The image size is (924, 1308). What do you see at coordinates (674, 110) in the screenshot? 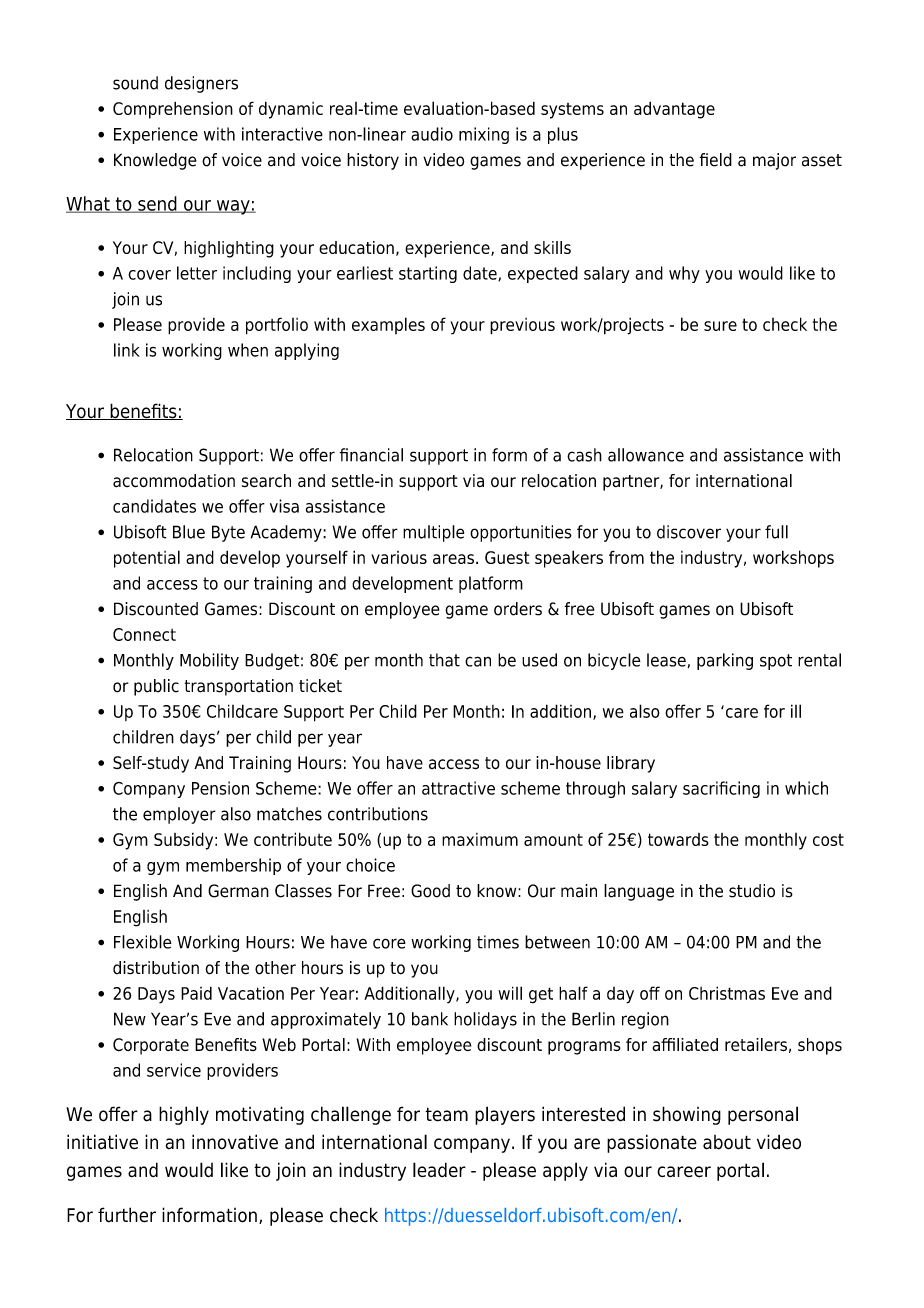
I see `advantage` at bounding box center [674, 110].
